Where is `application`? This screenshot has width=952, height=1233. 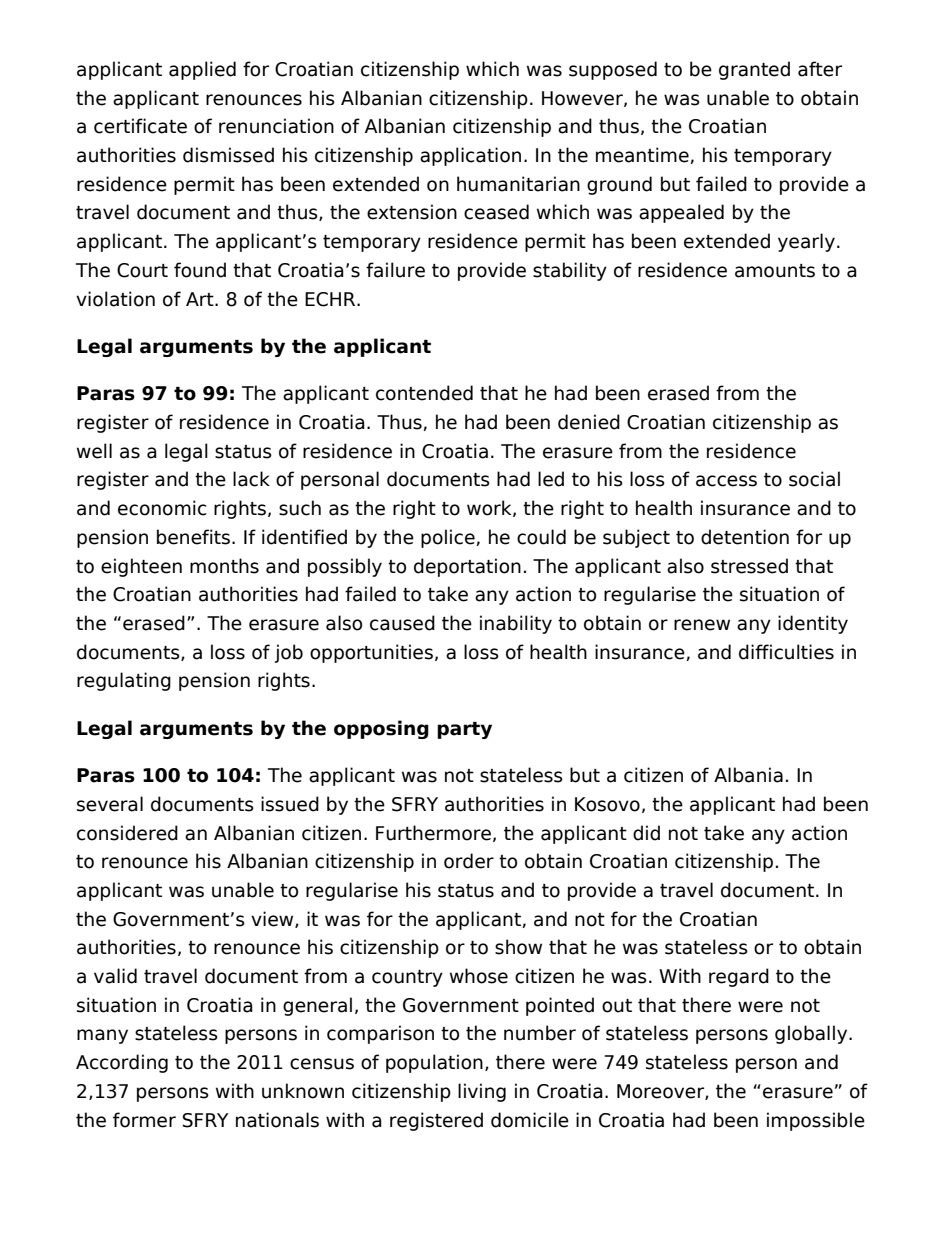
application is located at coordinates (470, 156).
